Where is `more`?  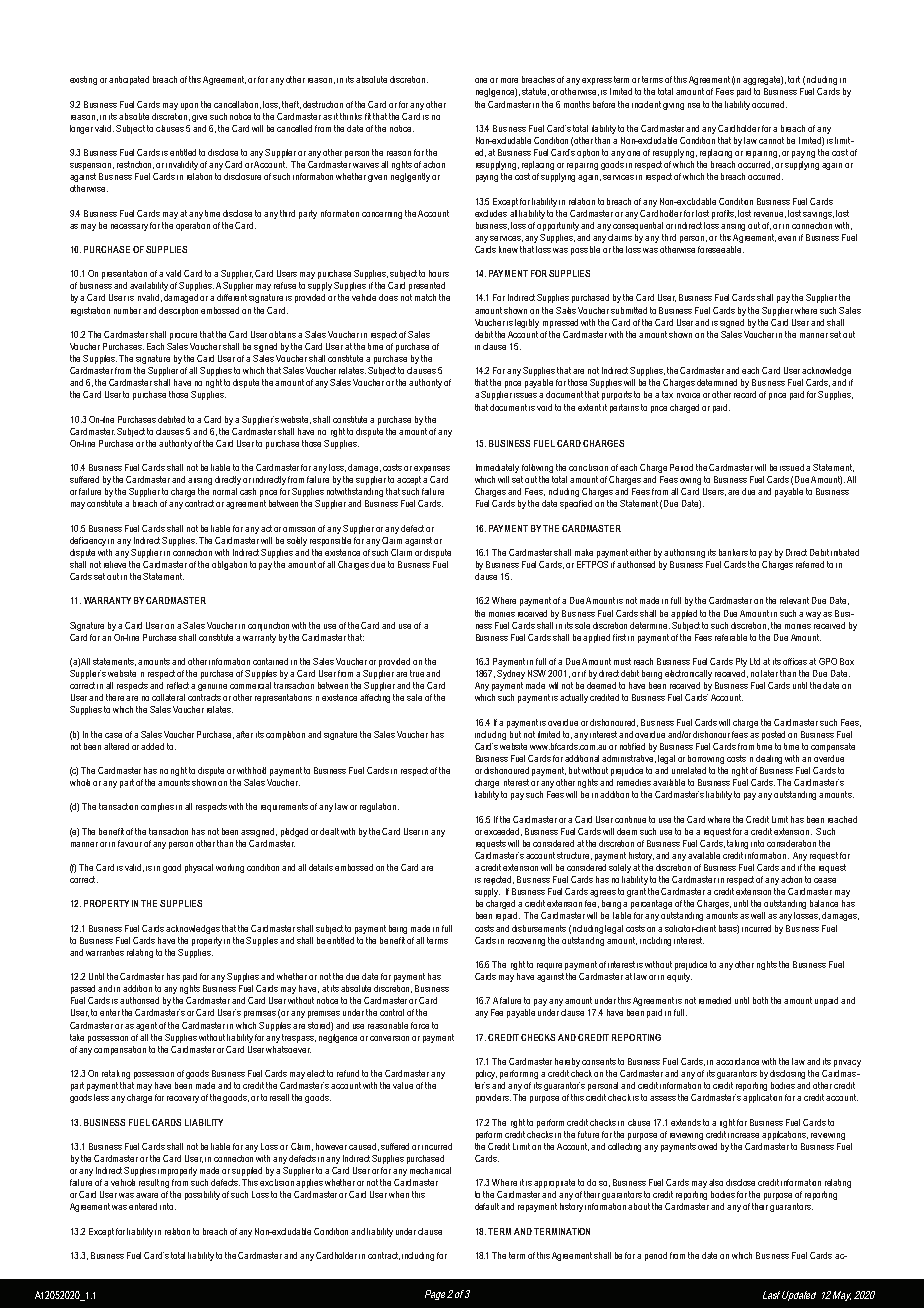
more is located at coordinates (509, 80).
